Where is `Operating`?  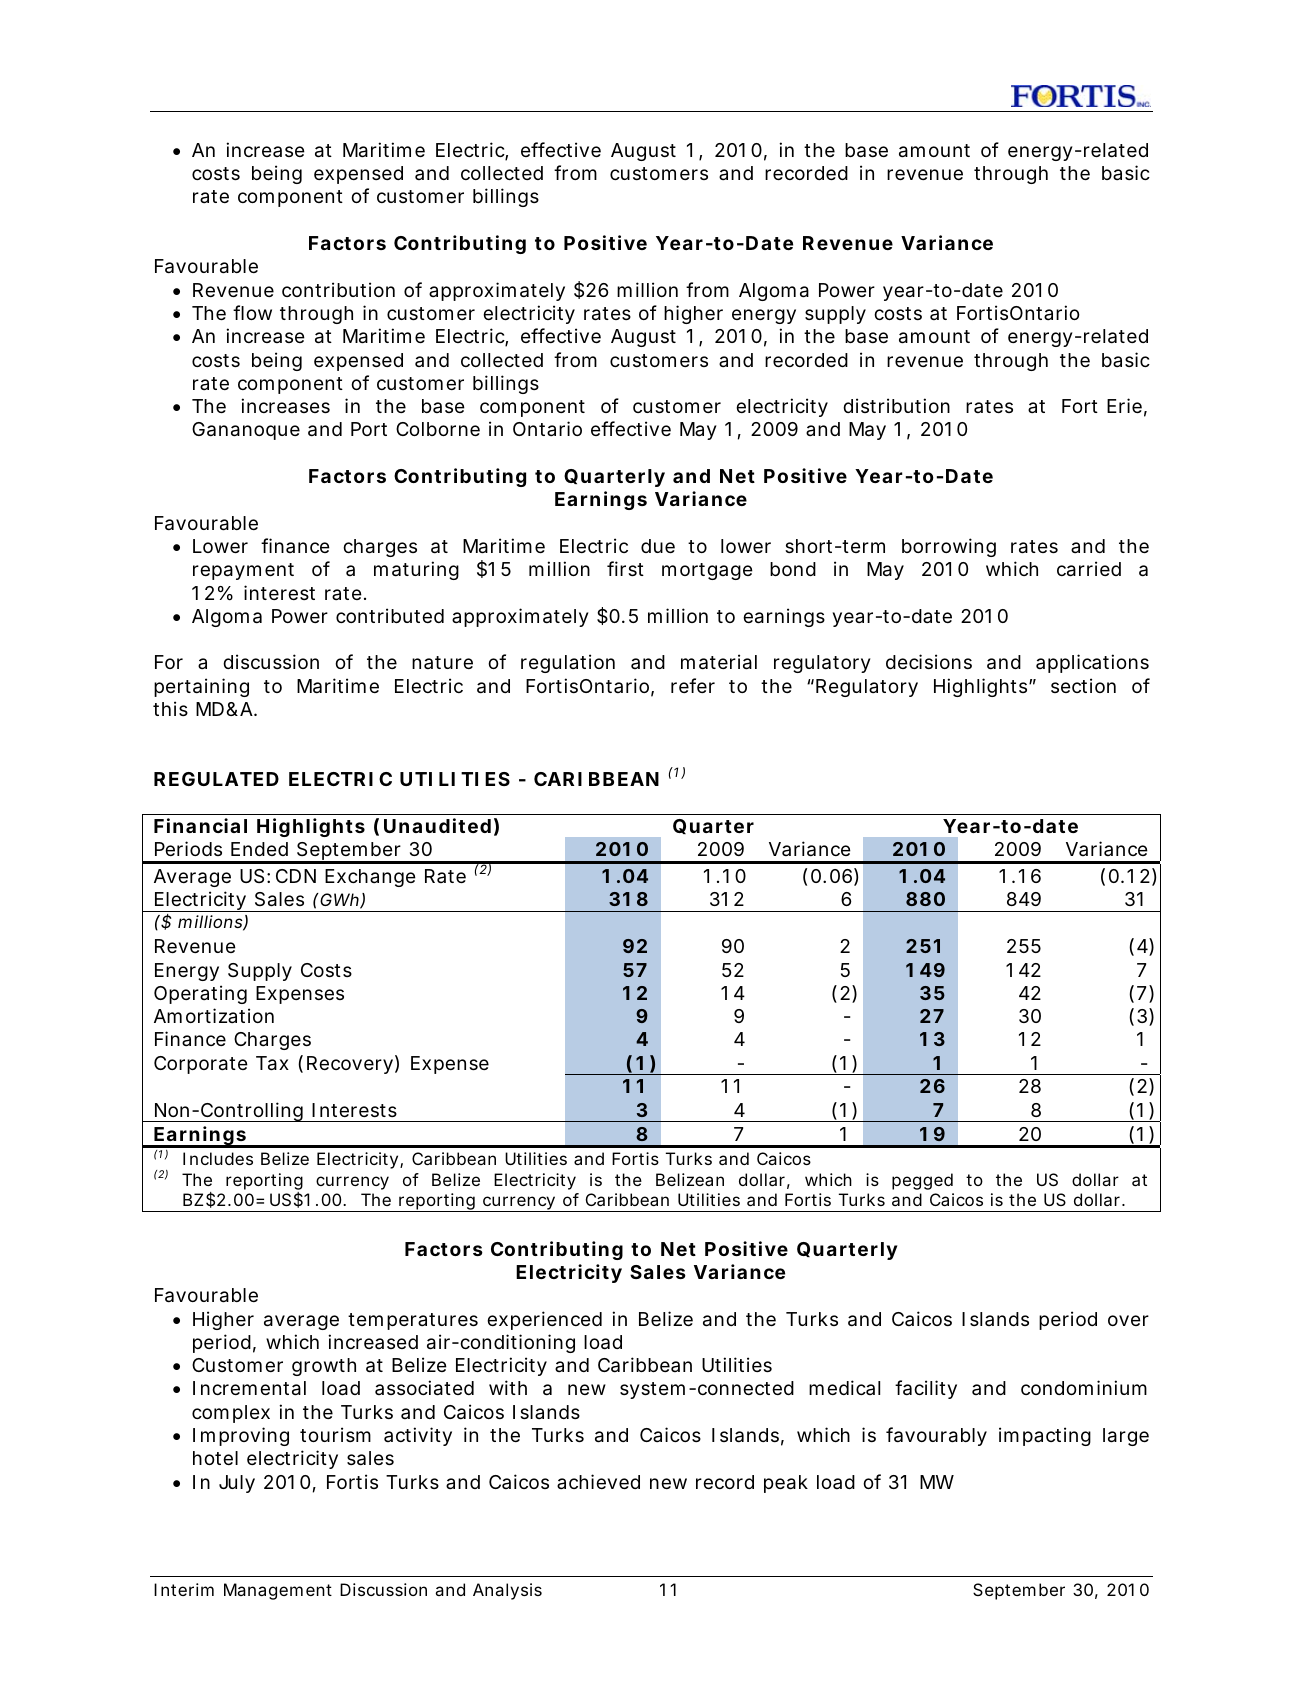
Operating is located at coordinates (200, 994).
